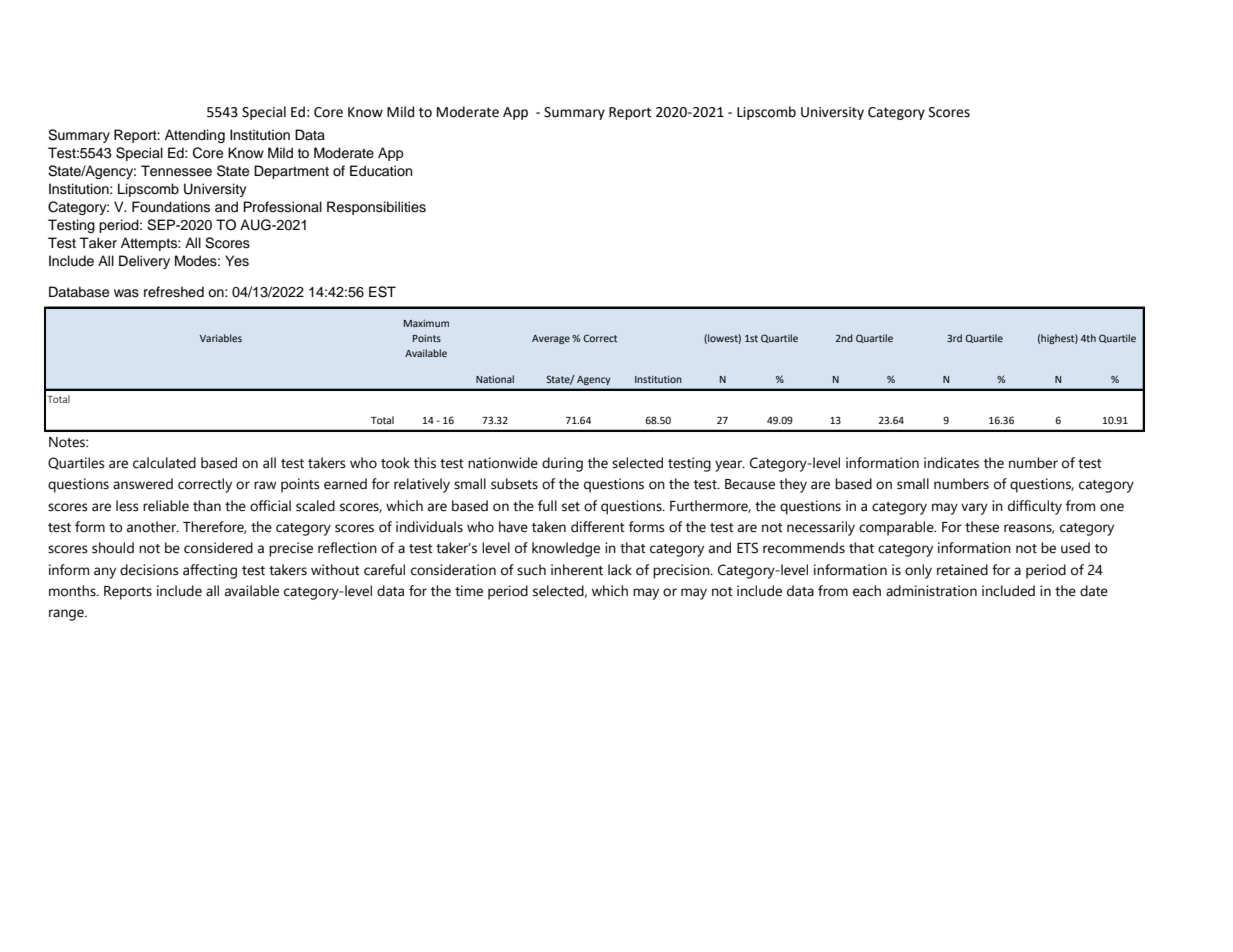 The width and height of the screenshot is (1233, 952). I want to click on Responsibilities, so click(376, 208).
